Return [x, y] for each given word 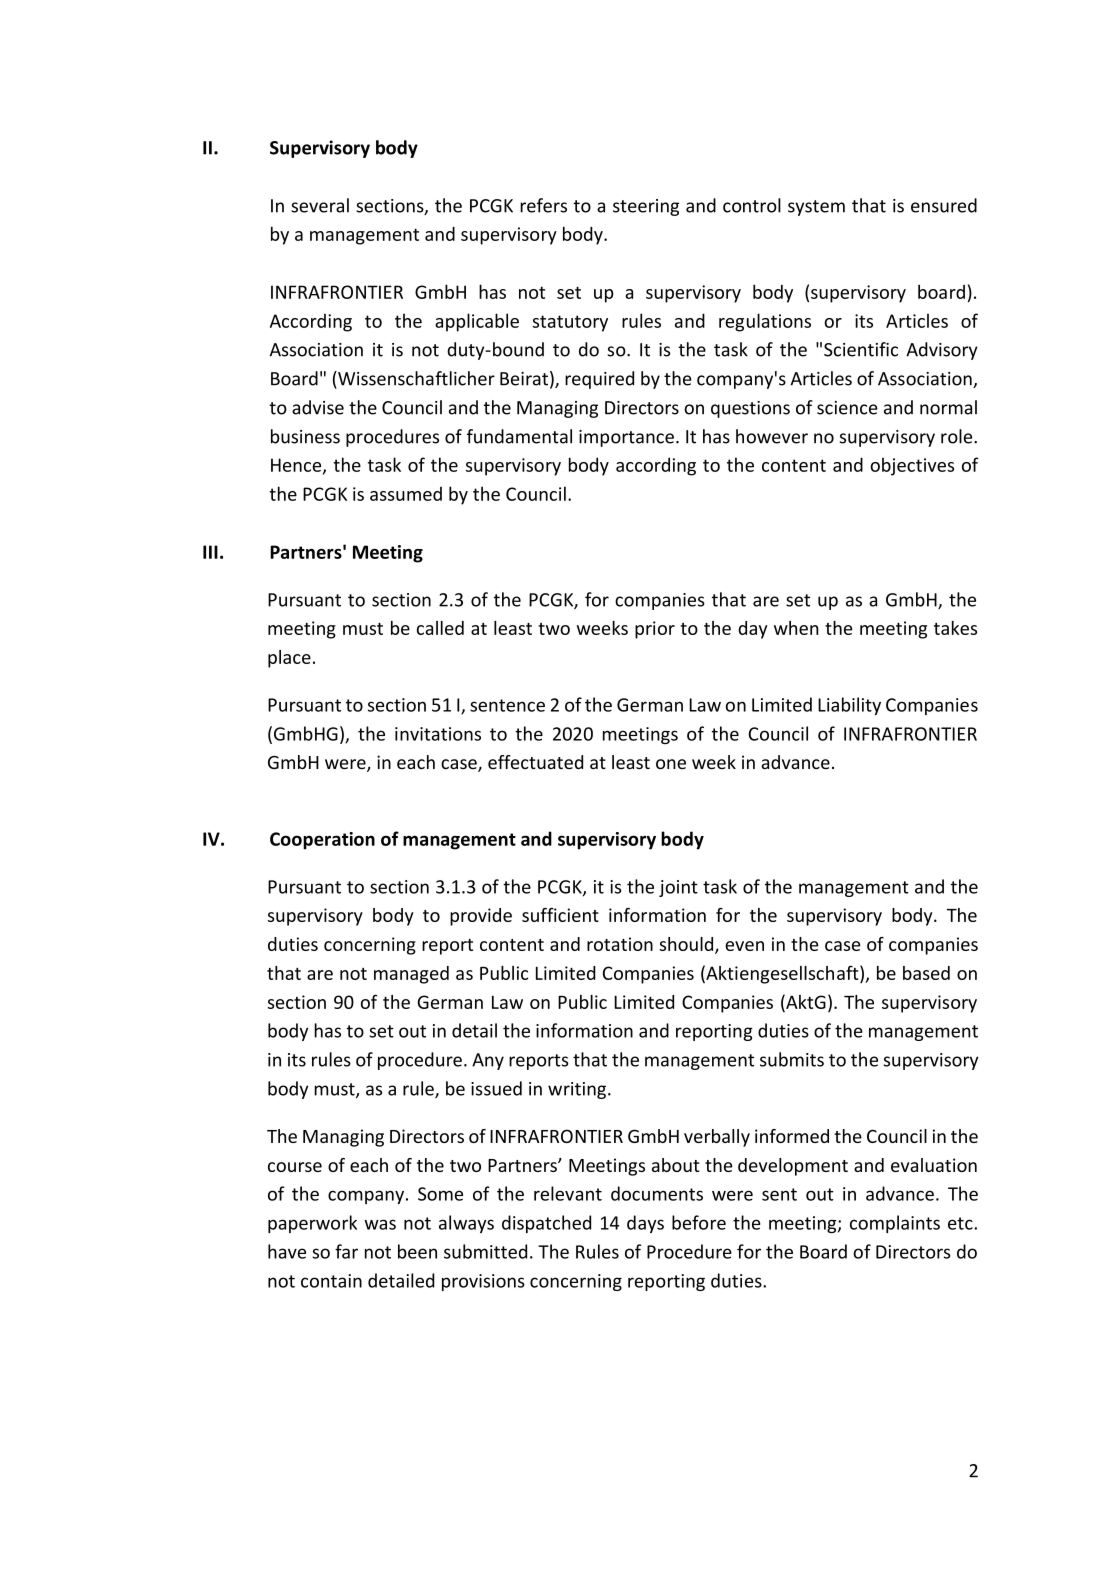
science [847, 408]
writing [577, 1090]
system [816, 208]
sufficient [560, 915]
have [287, 1251]
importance [626, 438]
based [926, 973]
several [320, 205]
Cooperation [322, 841]
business [305, 436]
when [796, 628]
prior [655, 630]
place [289, 659]
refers [543, 205]
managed [411, 975]
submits [792, 1059]
